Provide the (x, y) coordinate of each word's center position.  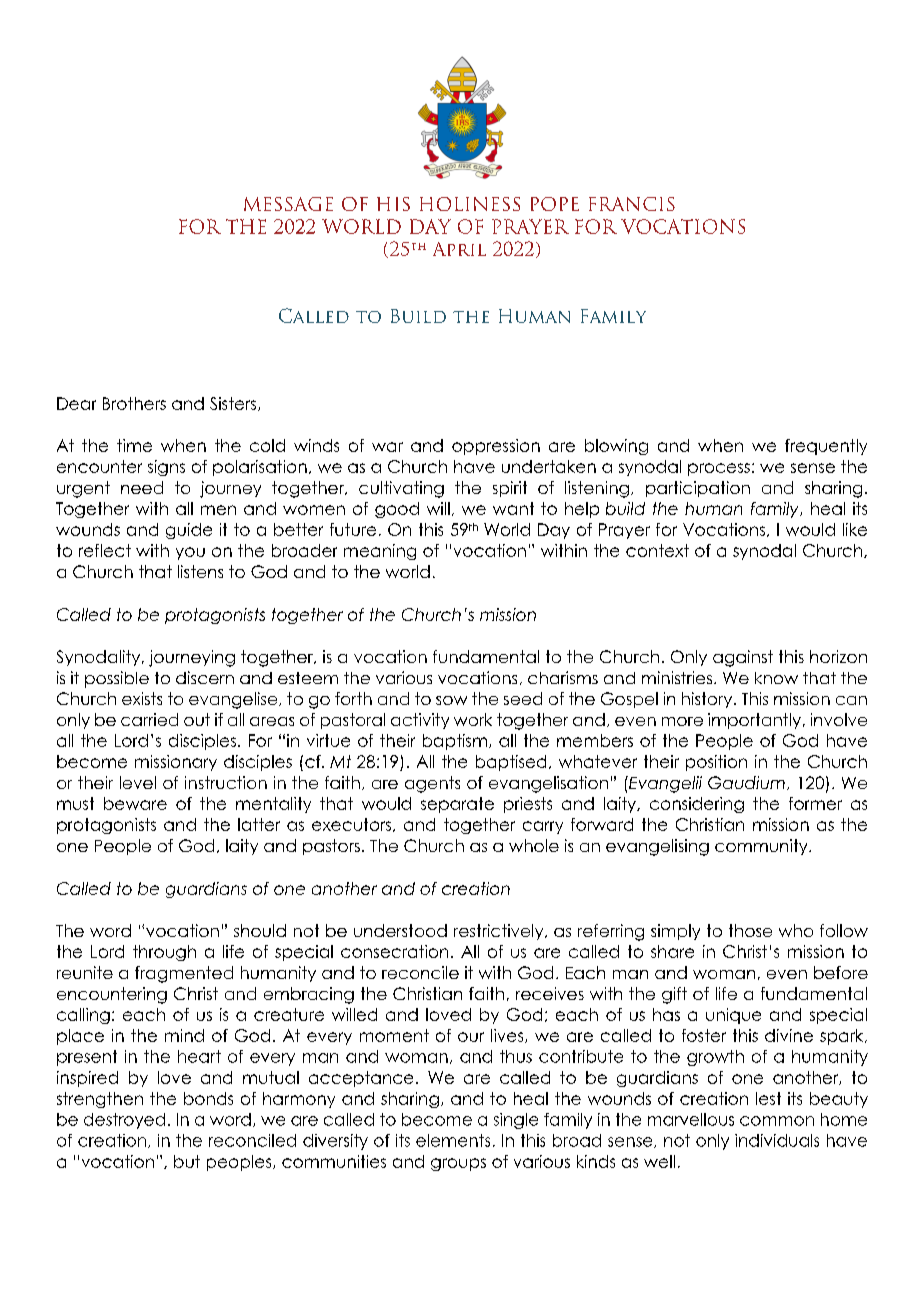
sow (451, 700)
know (776, 678)
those (750, 930)
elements (453, 1140)
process (719, 469)
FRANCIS (632, 204)
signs (166, 468)
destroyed (124, 1121)
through (164, 953)
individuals (777, 1140)
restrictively (500, 932)
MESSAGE (288, 204)
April (459, 249)
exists (142, 698)
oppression (496, 447)
